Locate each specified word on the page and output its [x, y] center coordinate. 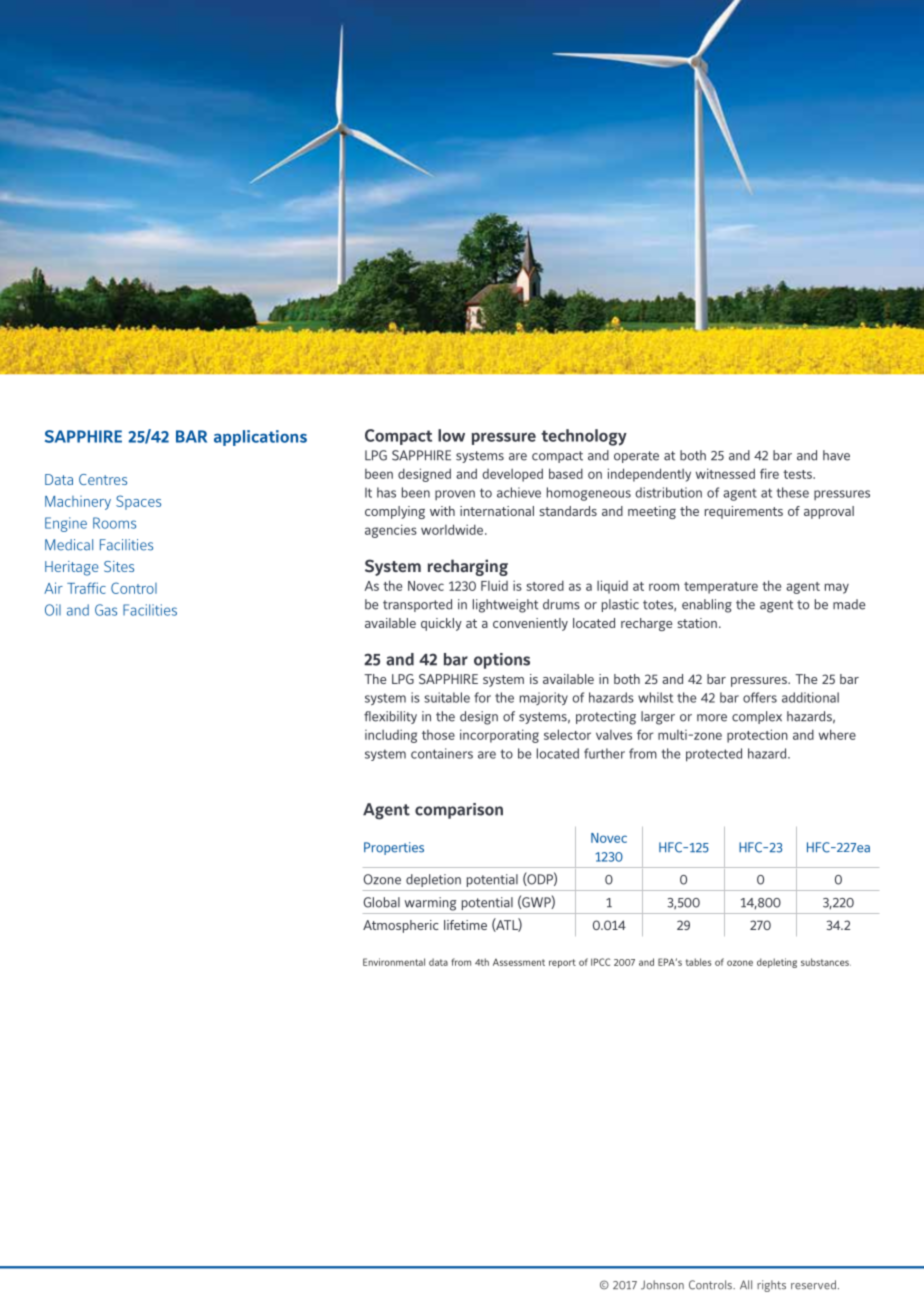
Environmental [394, 962]
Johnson [662, 1285]
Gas [106, 610]
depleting [777, 963]
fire [769, 473]
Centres [103, 479]
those [438, 735]
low [451, 435]
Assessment [519, 962]
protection [757, 736]
